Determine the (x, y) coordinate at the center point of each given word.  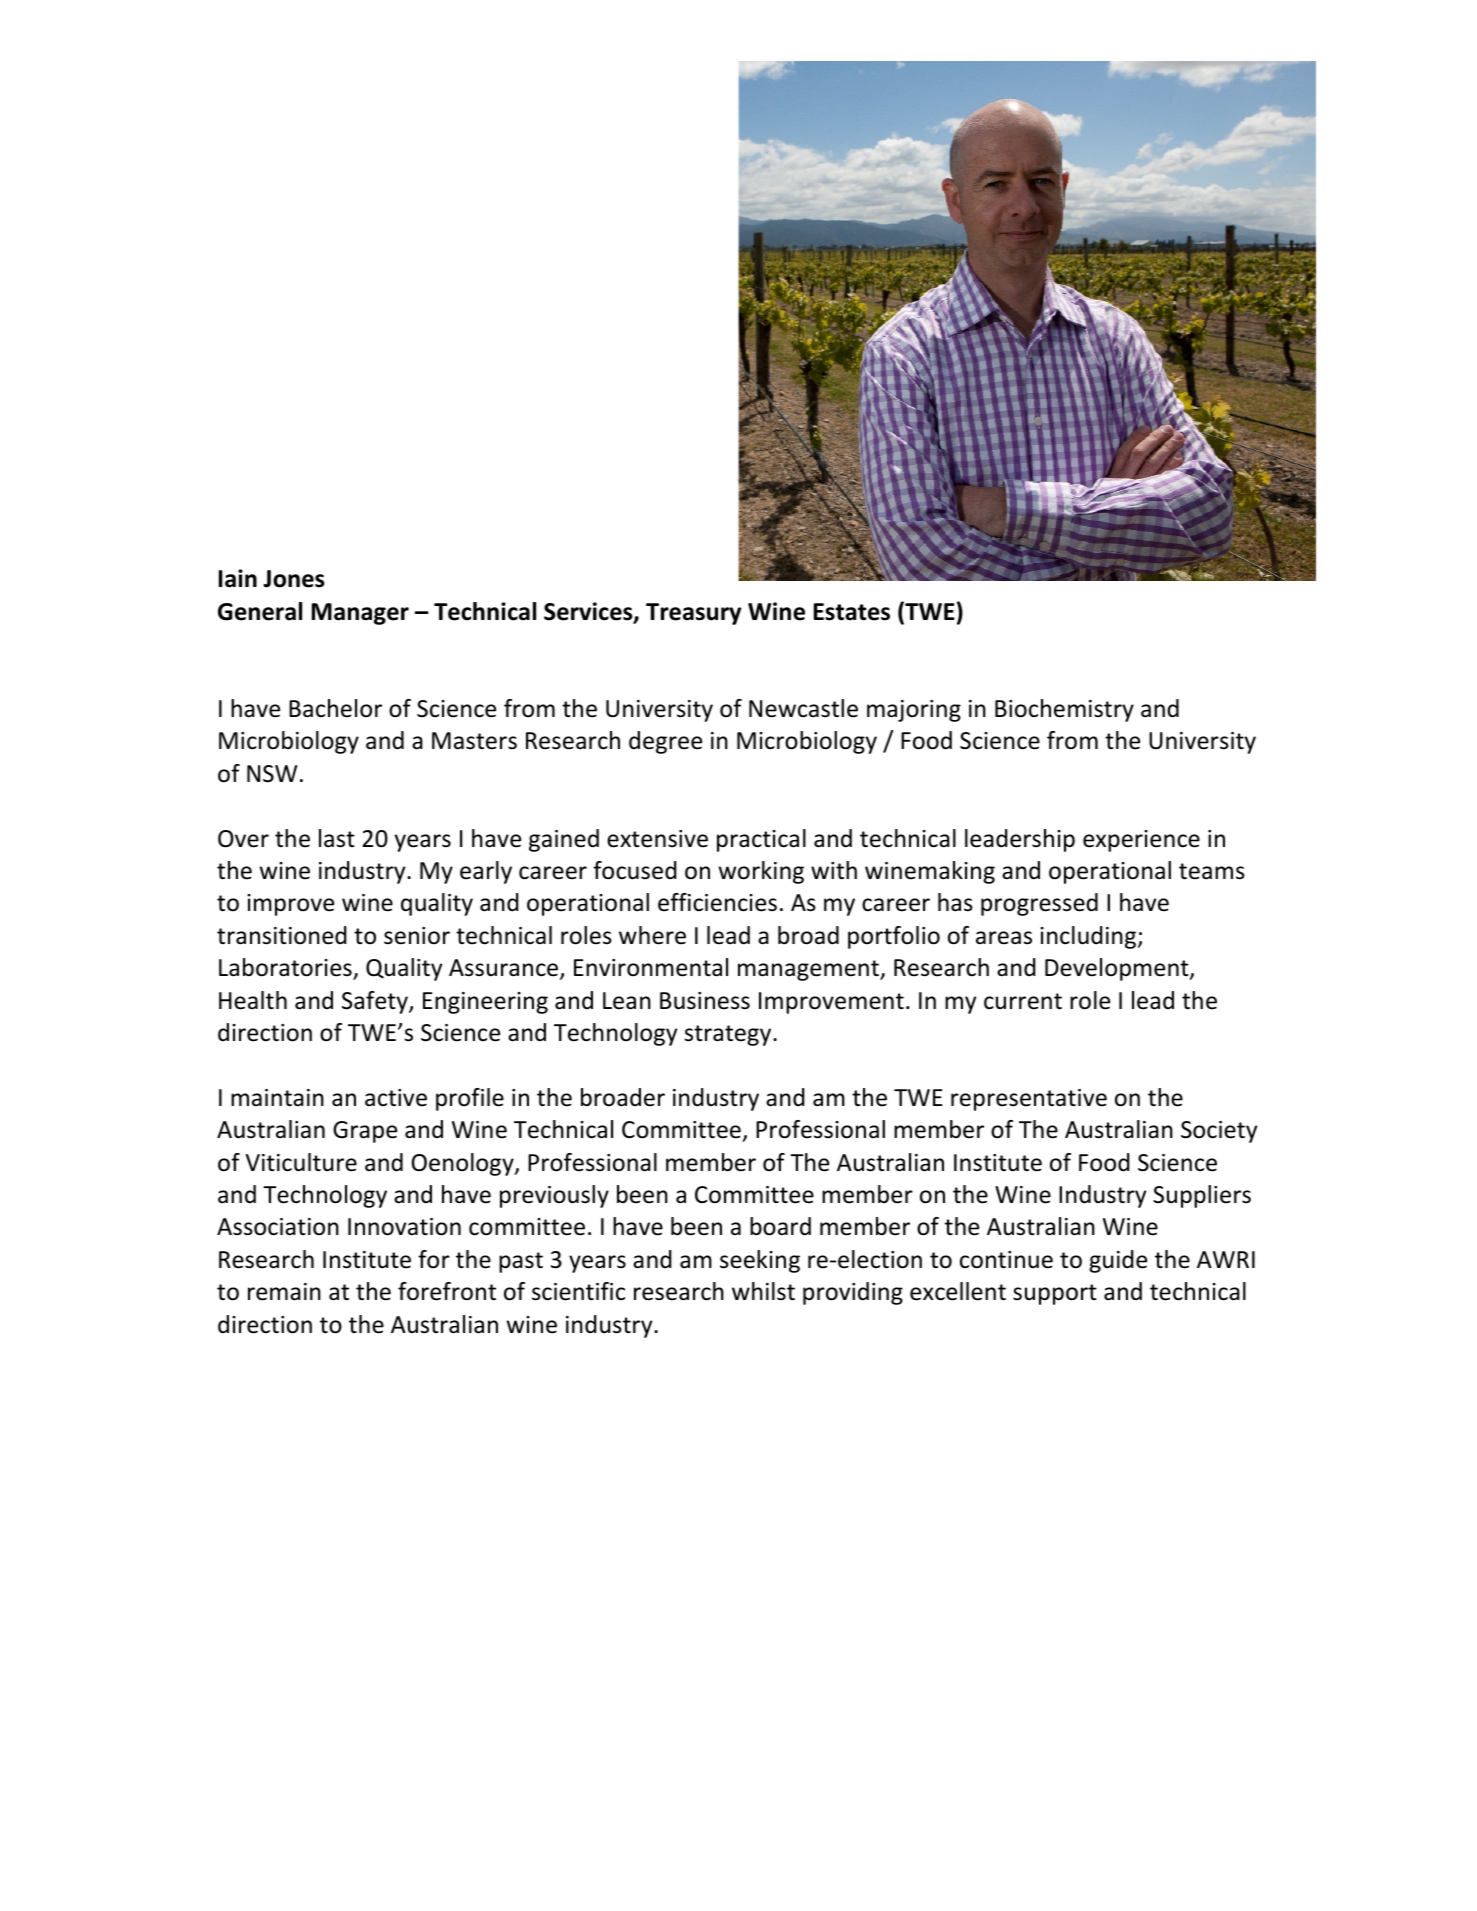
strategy (729, 1035)
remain (284, 1292)
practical (761, 840)
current (1023, 1001)
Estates (852, 612)
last (337, 838)
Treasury (694, 614)
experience (1141, 841)
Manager (360, 614)
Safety (376, 1002)
